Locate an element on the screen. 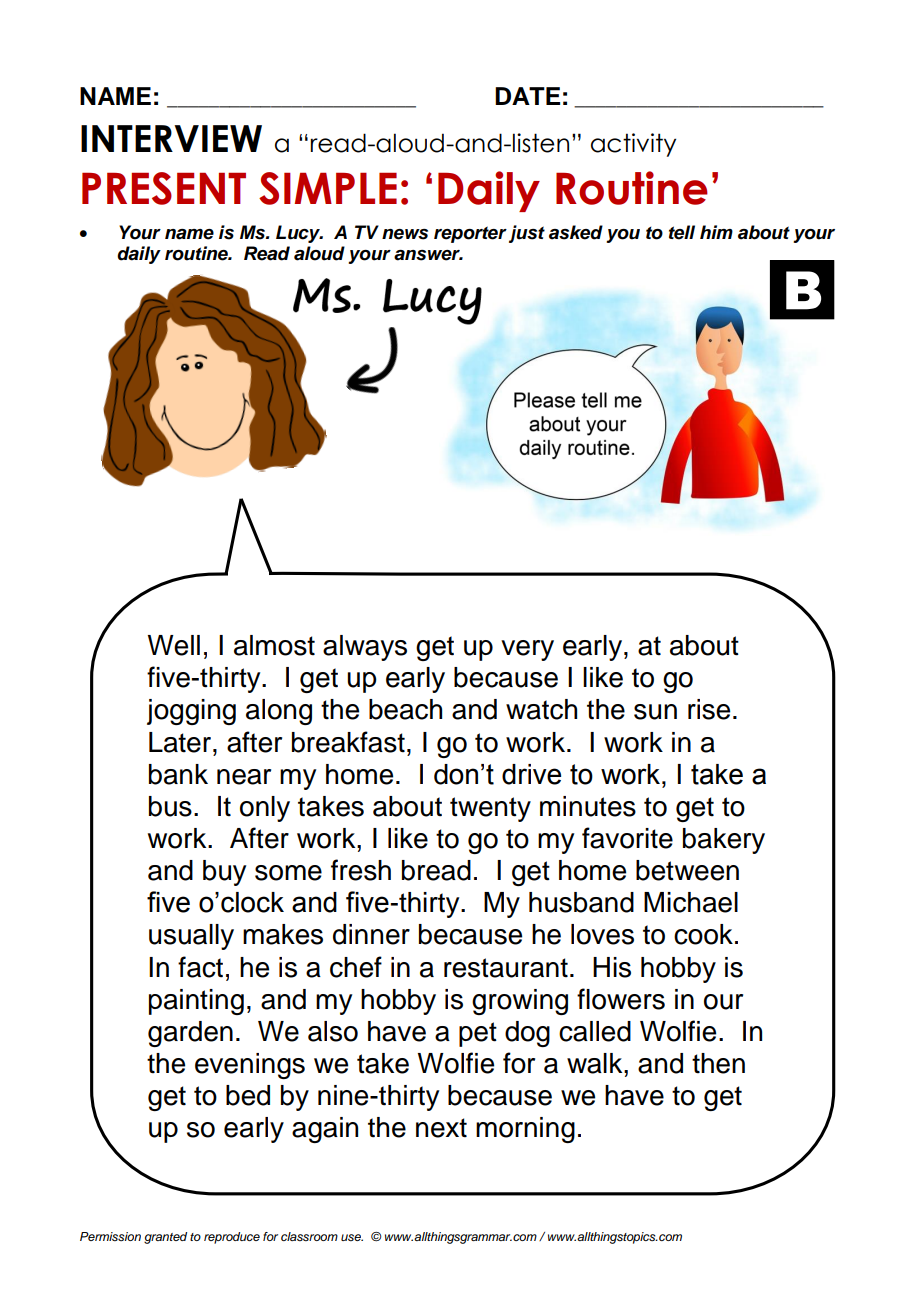 The width and height of the screenshot is (924, 1308). always is located at coordinates (365, 648).
